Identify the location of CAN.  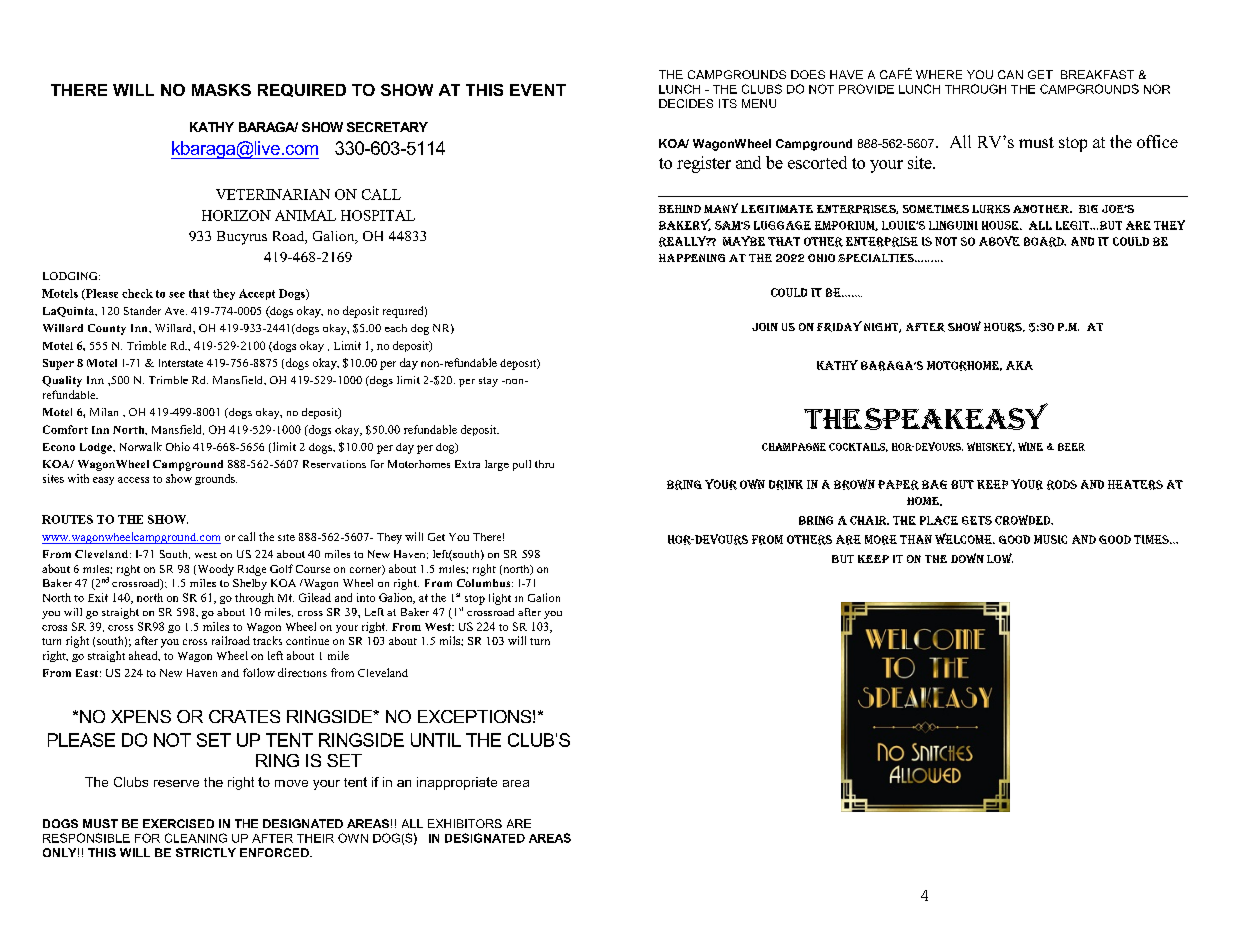
(1010, 74).
